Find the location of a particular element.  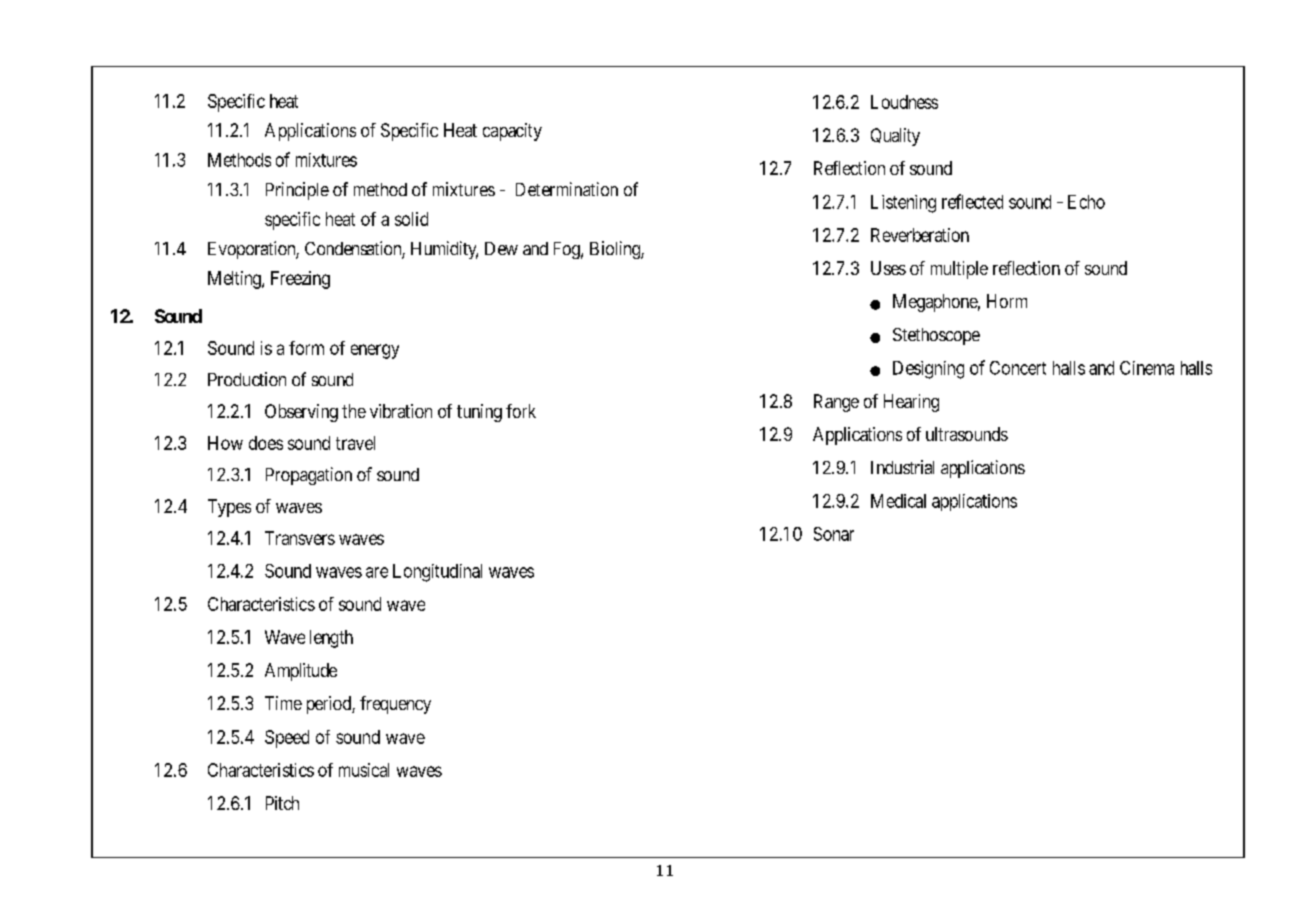

Sonar is located at coordinates (834, 534).
